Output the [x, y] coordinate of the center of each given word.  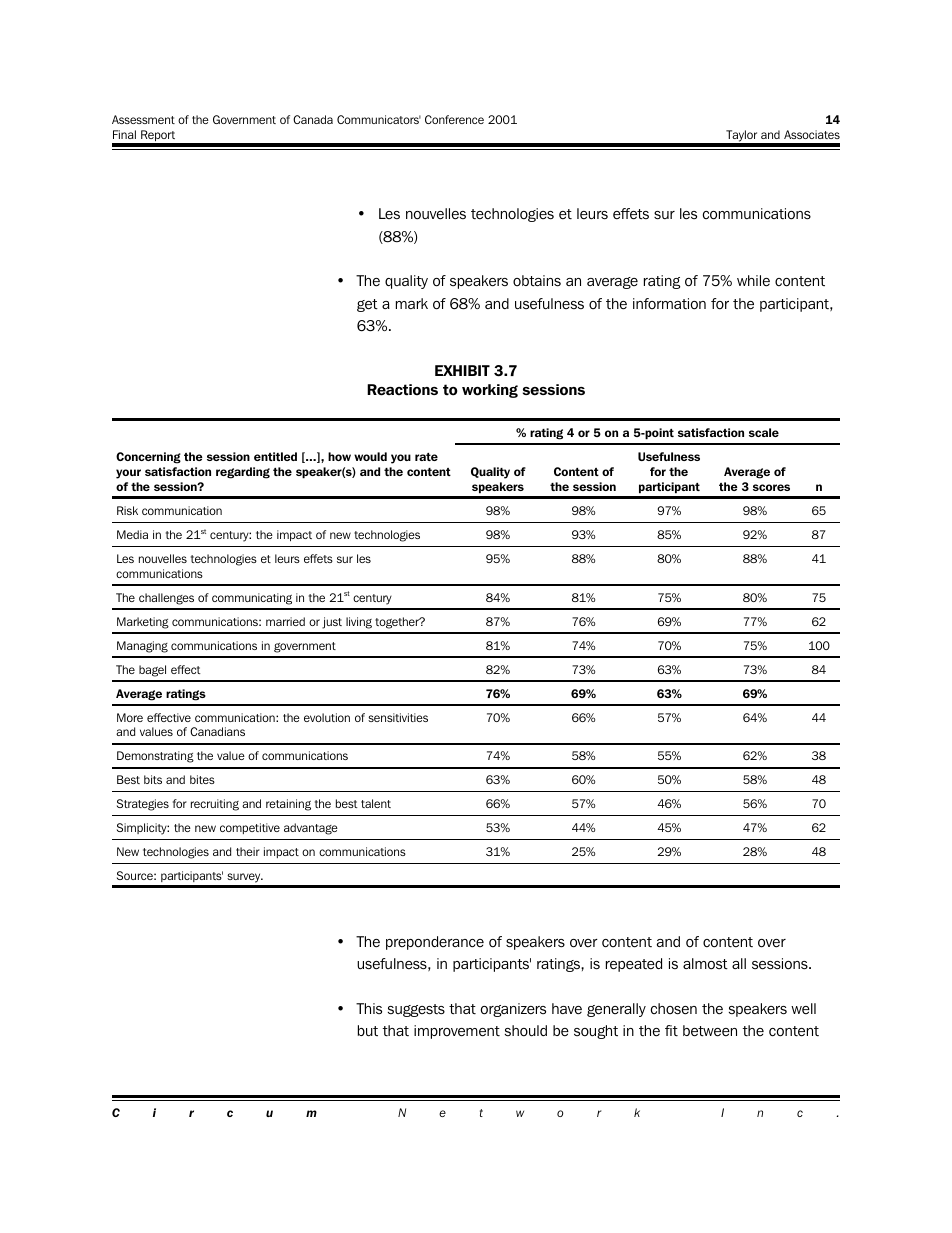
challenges [166, 599]
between [710, 1031]
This [369, 1008]
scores [771, 487]
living [359, 623]
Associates [812, 134]
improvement [457, 1032]
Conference [454, 119]
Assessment [143, 119]
